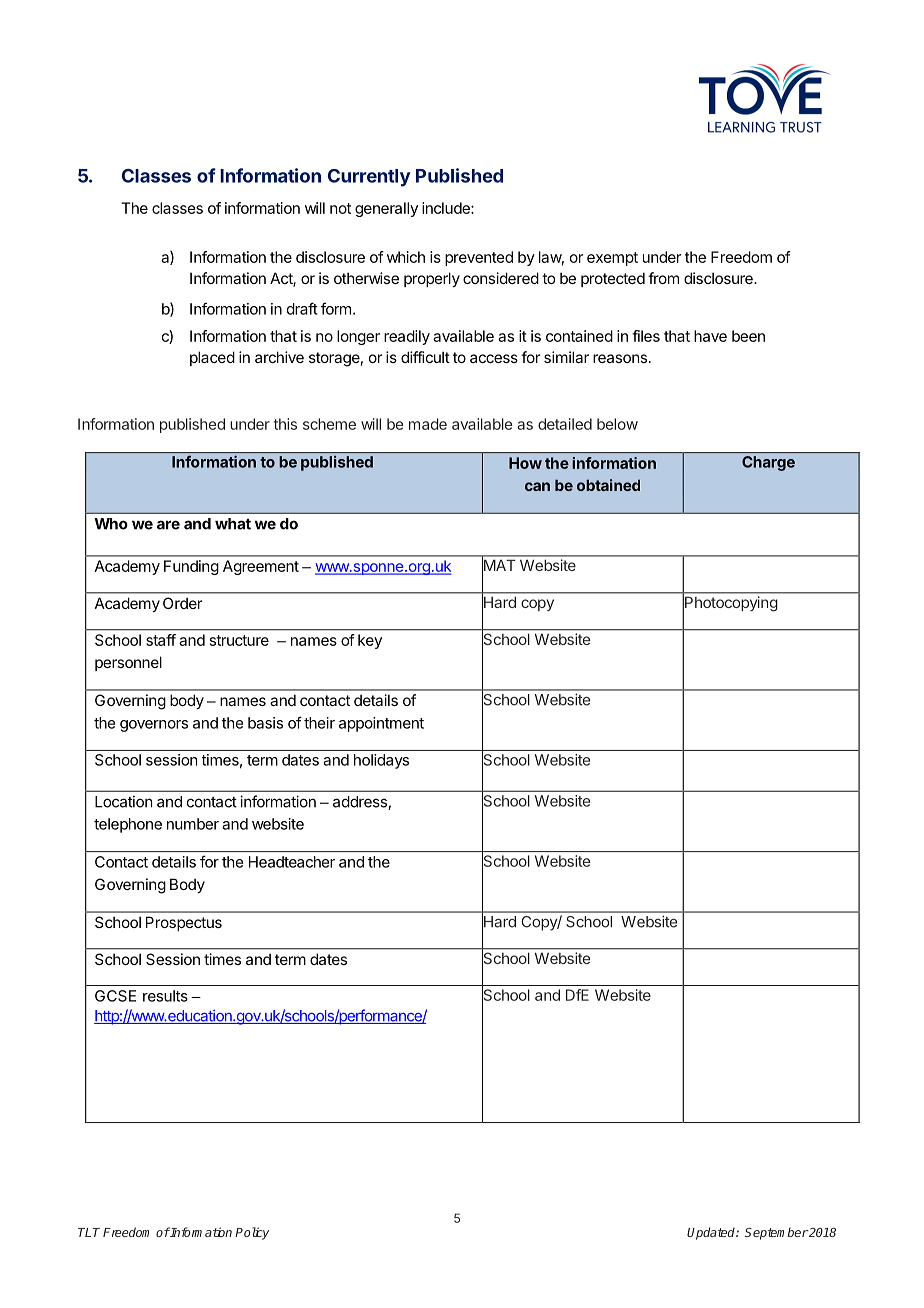 The width and height of the screenshot is (924, 1308). Describe the element at coordinates (252, 1233) in the screenshot. I see `Policy` at that location.
